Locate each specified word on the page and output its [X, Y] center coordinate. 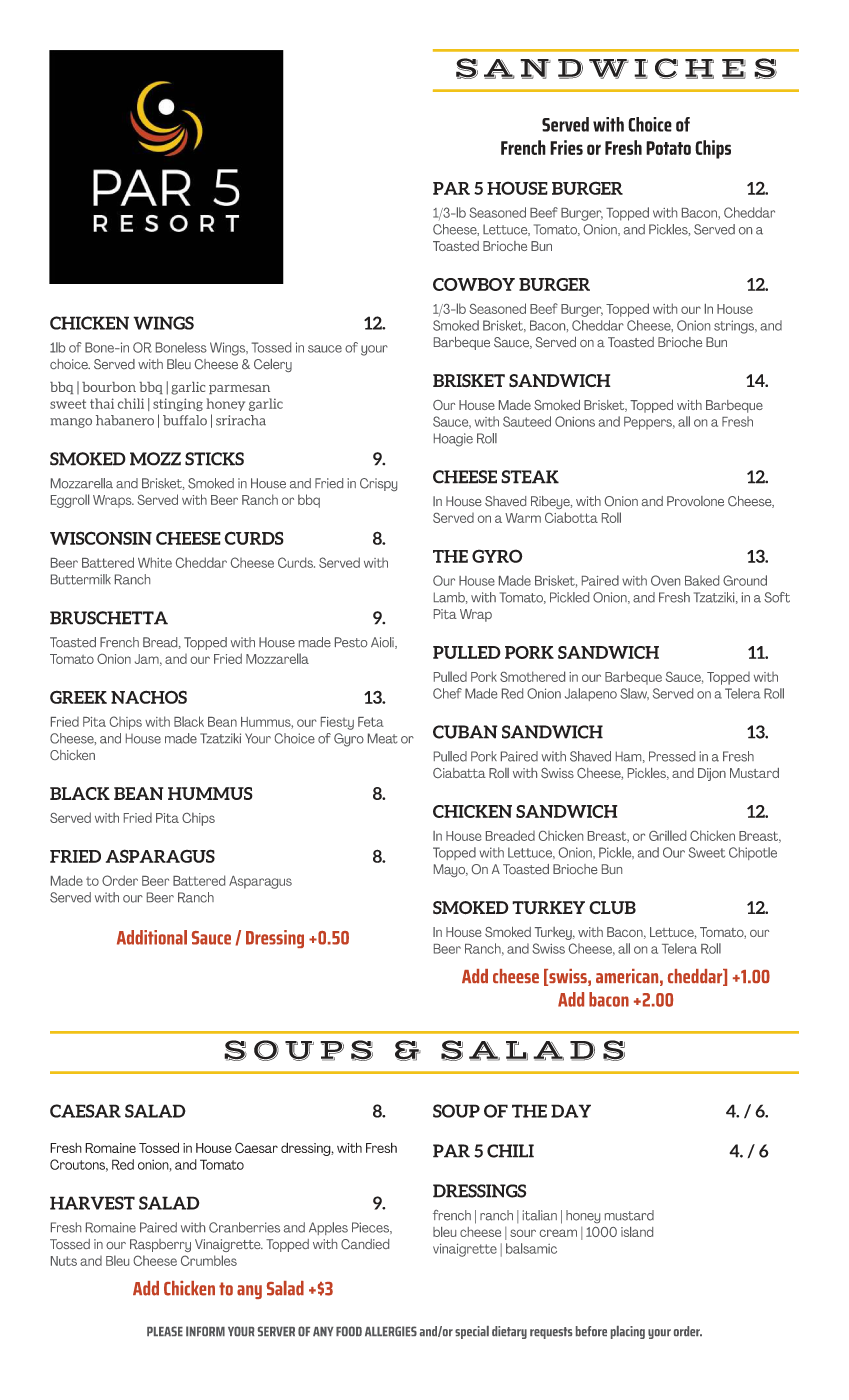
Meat [382, 738]
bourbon [109, 387]
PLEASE [165, 1331]
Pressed [672, 756]
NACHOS [149, 697]
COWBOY [474, 284]
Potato [668, 148]
